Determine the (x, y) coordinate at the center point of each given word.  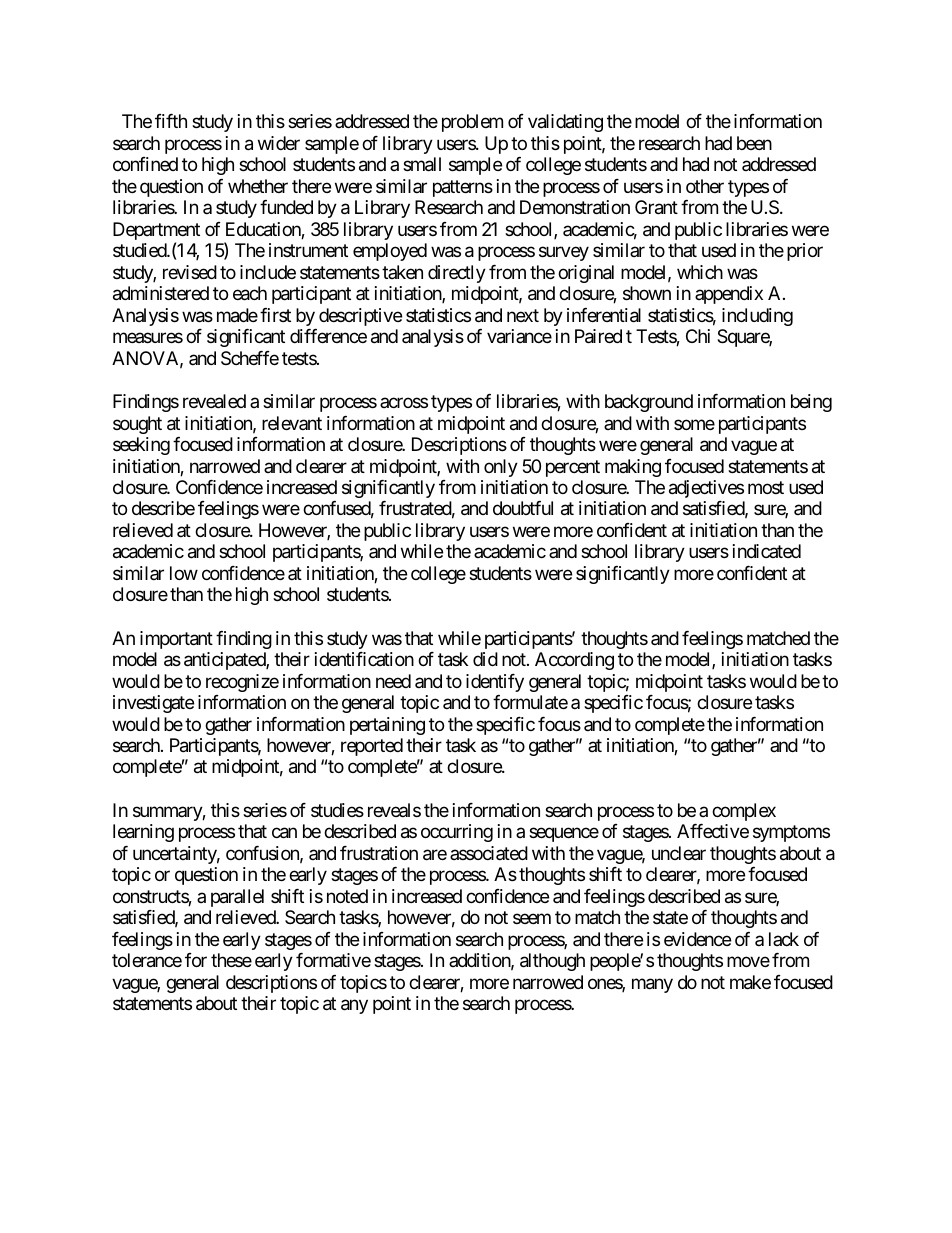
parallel (237, 898)
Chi (698, 336)
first (275, 315)
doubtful (523, 508)
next (523, 315)
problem (472, 123)
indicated (767, 551)
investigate (153, 704)
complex (744, 812)
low (184, 573)
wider (279, 143)
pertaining (387, 726)
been (754, 143)
